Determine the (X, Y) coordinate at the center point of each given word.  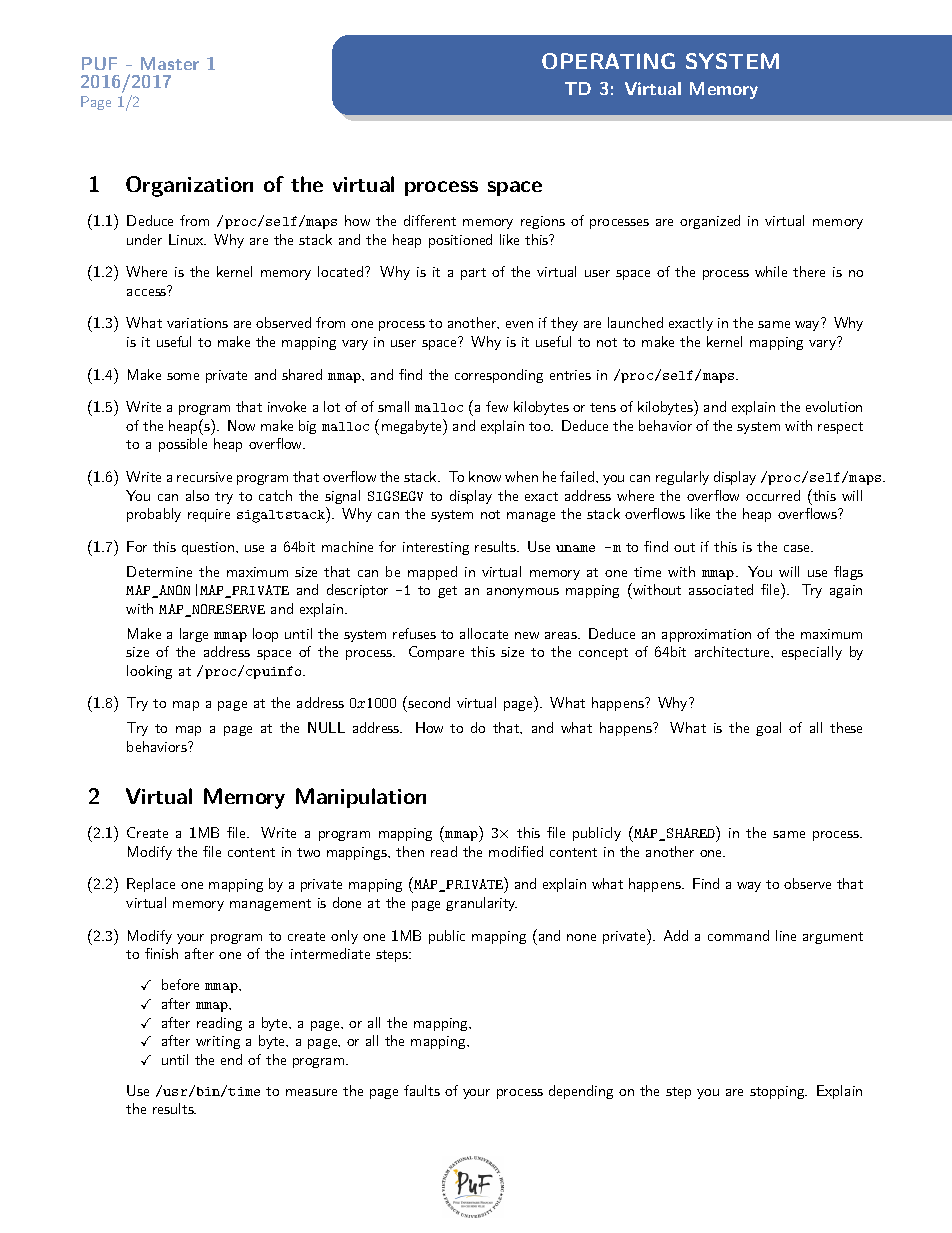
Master (170, 63)
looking (149, 672)
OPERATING (608, 61)
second (428, 702)
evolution (834, 406)
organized (710, 222)
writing (218, 1042)
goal (768, 729)
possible (183, 445)
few (497, 406)
